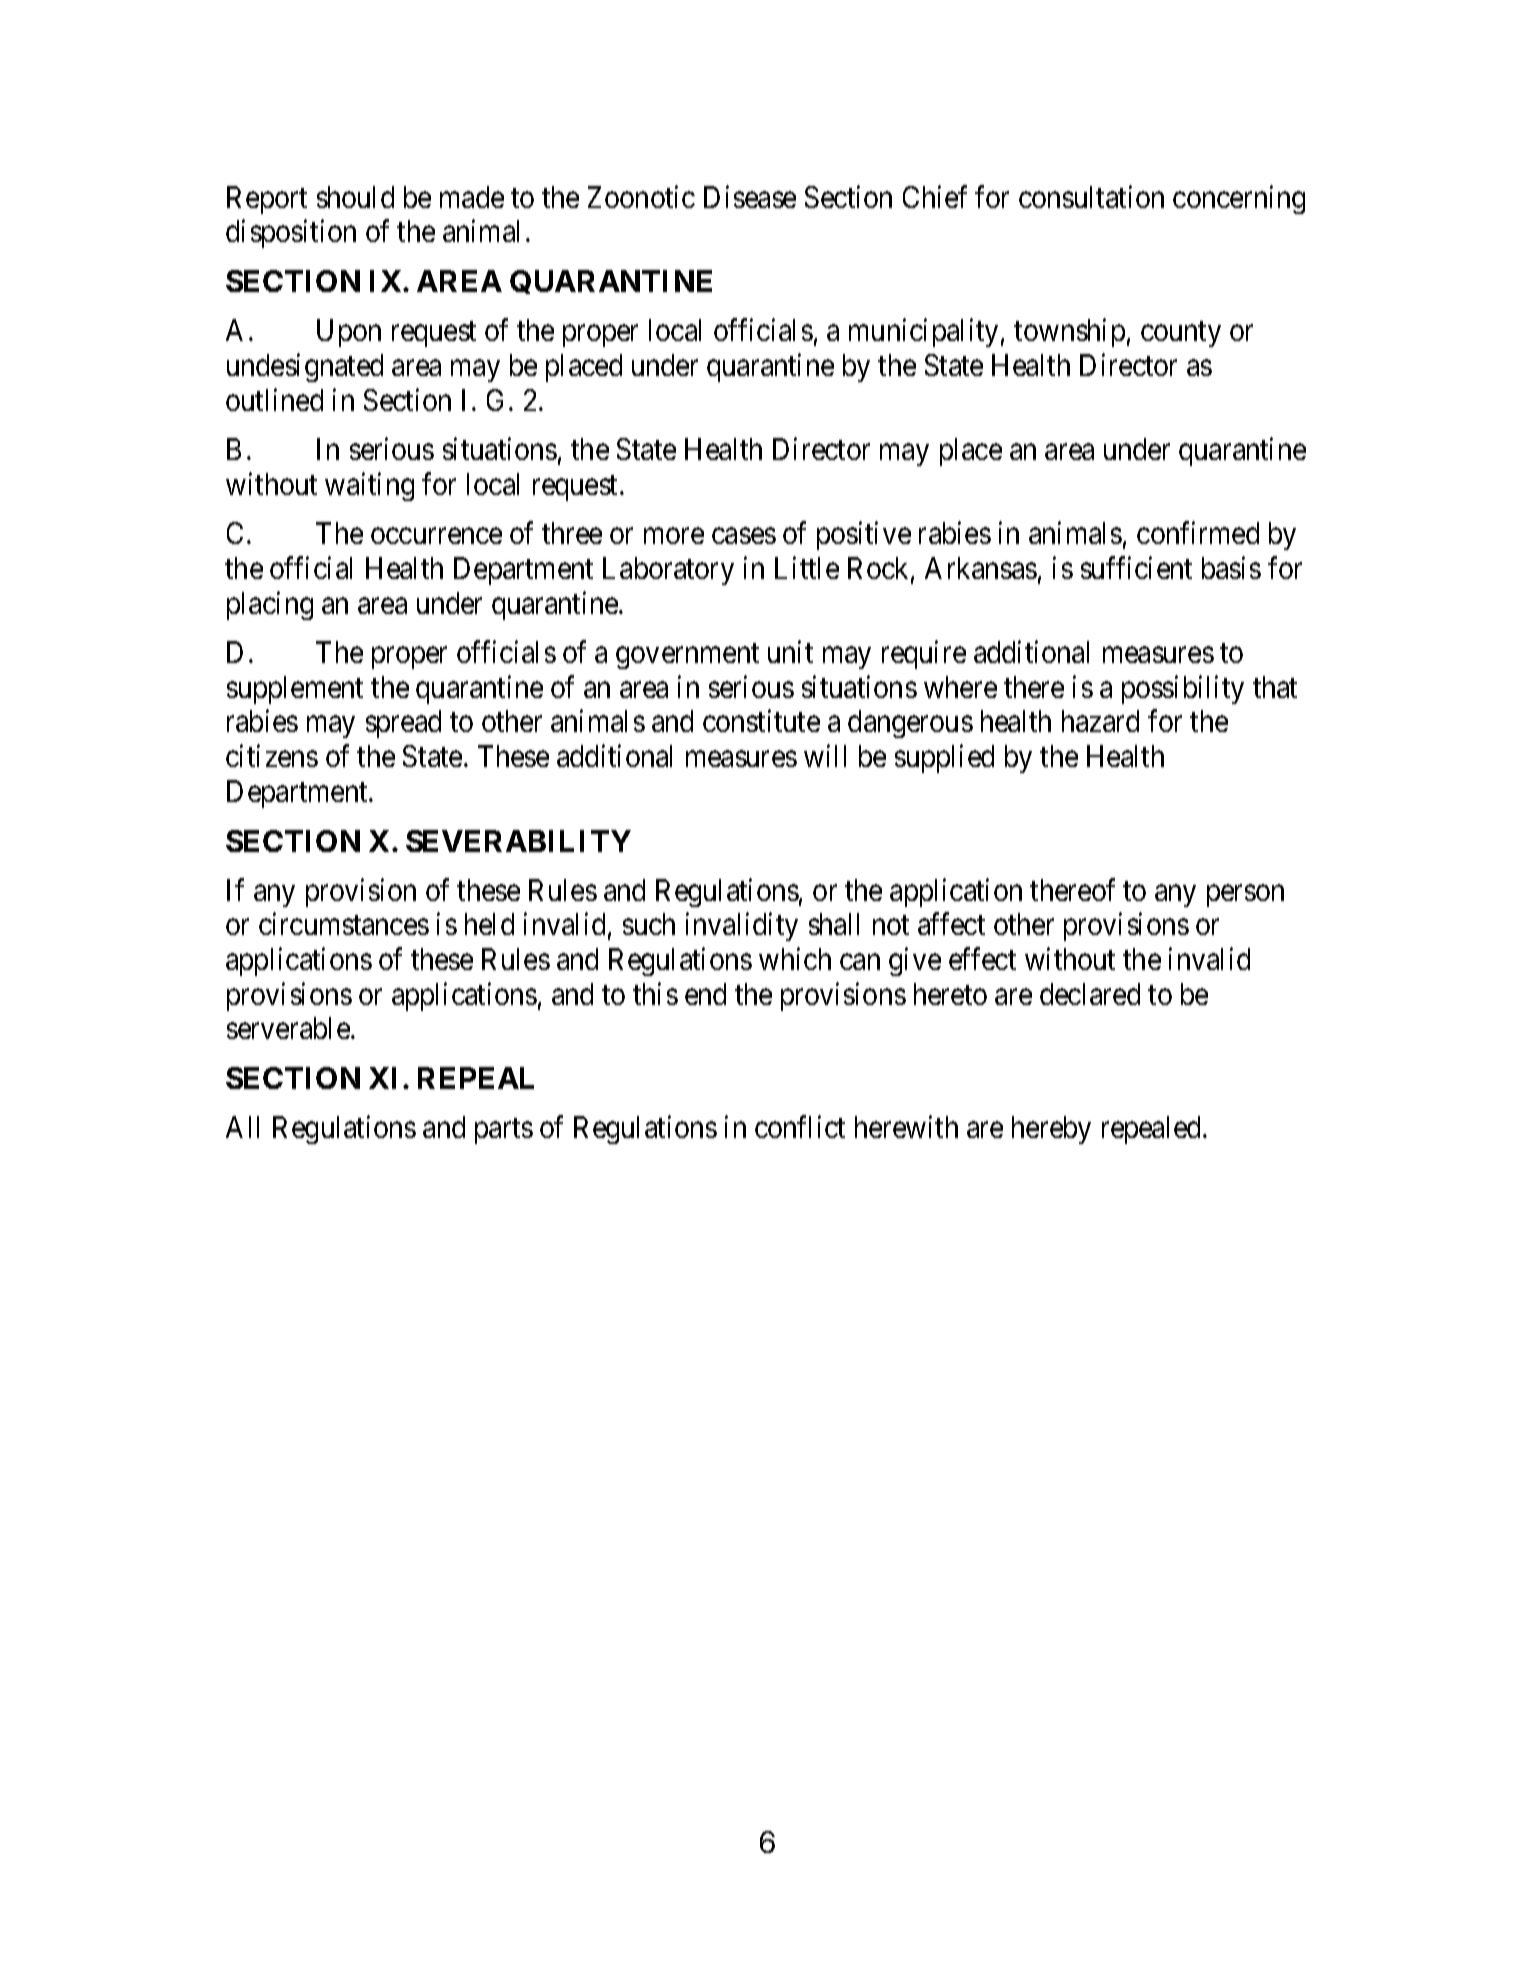  Describe the element at coordinates (504, 1131) in the image. I see `parts` at that location.
